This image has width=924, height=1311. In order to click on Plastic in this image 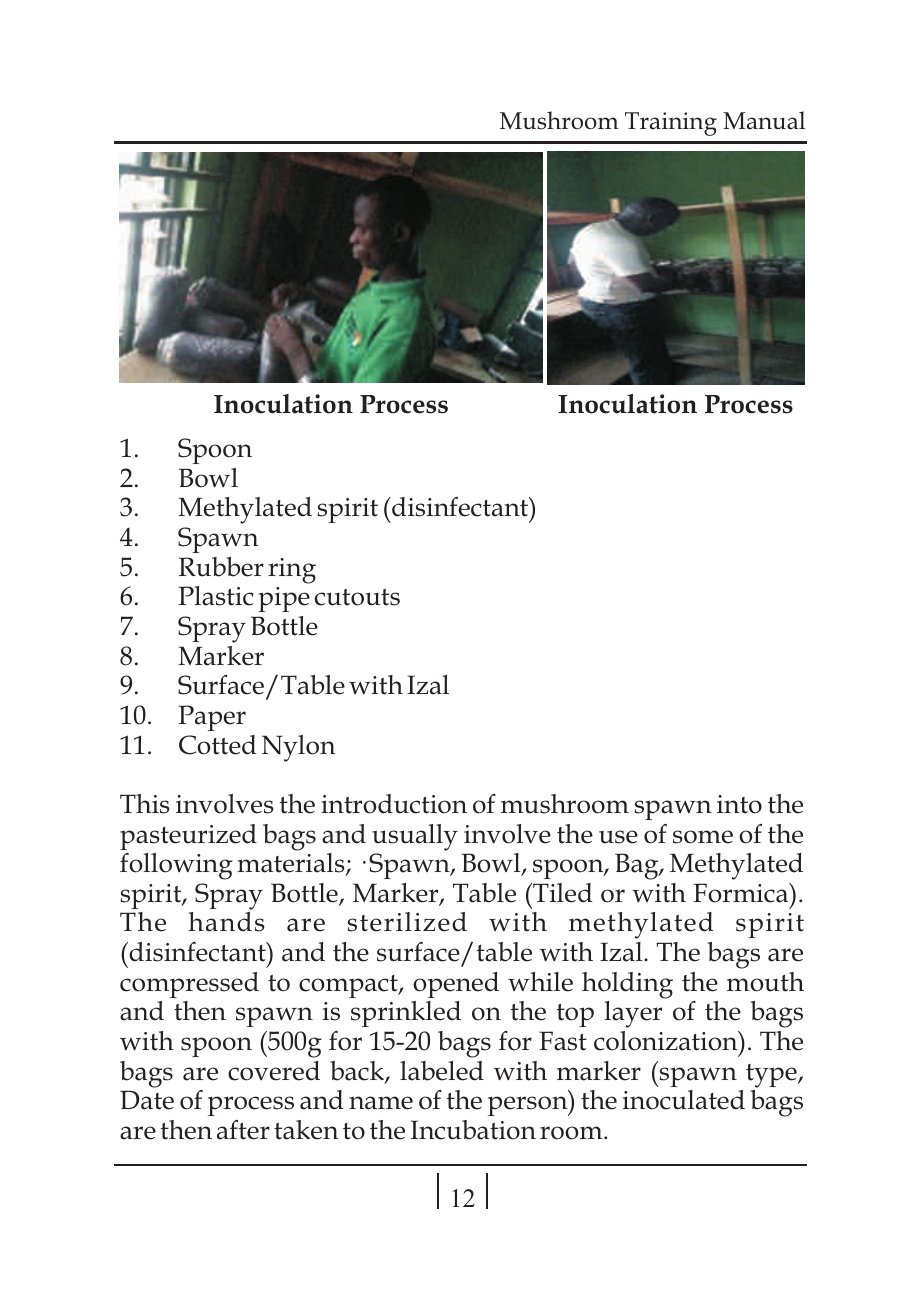, I will do `click(215, 596)`.
